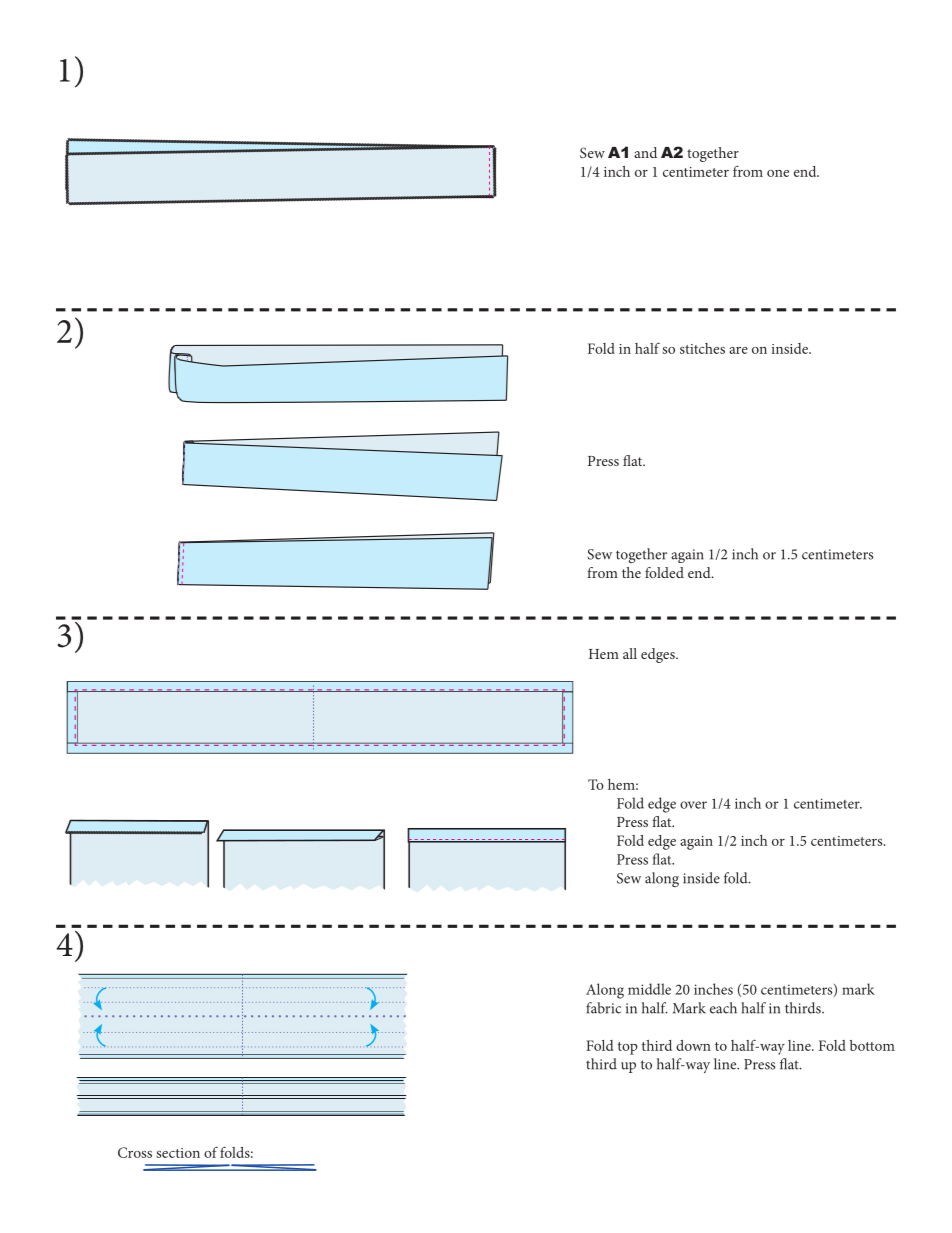 The width and height of the image is (952, 1233). Describe the element at coordinates (693, 805) in the image. I see `over` at that location.
